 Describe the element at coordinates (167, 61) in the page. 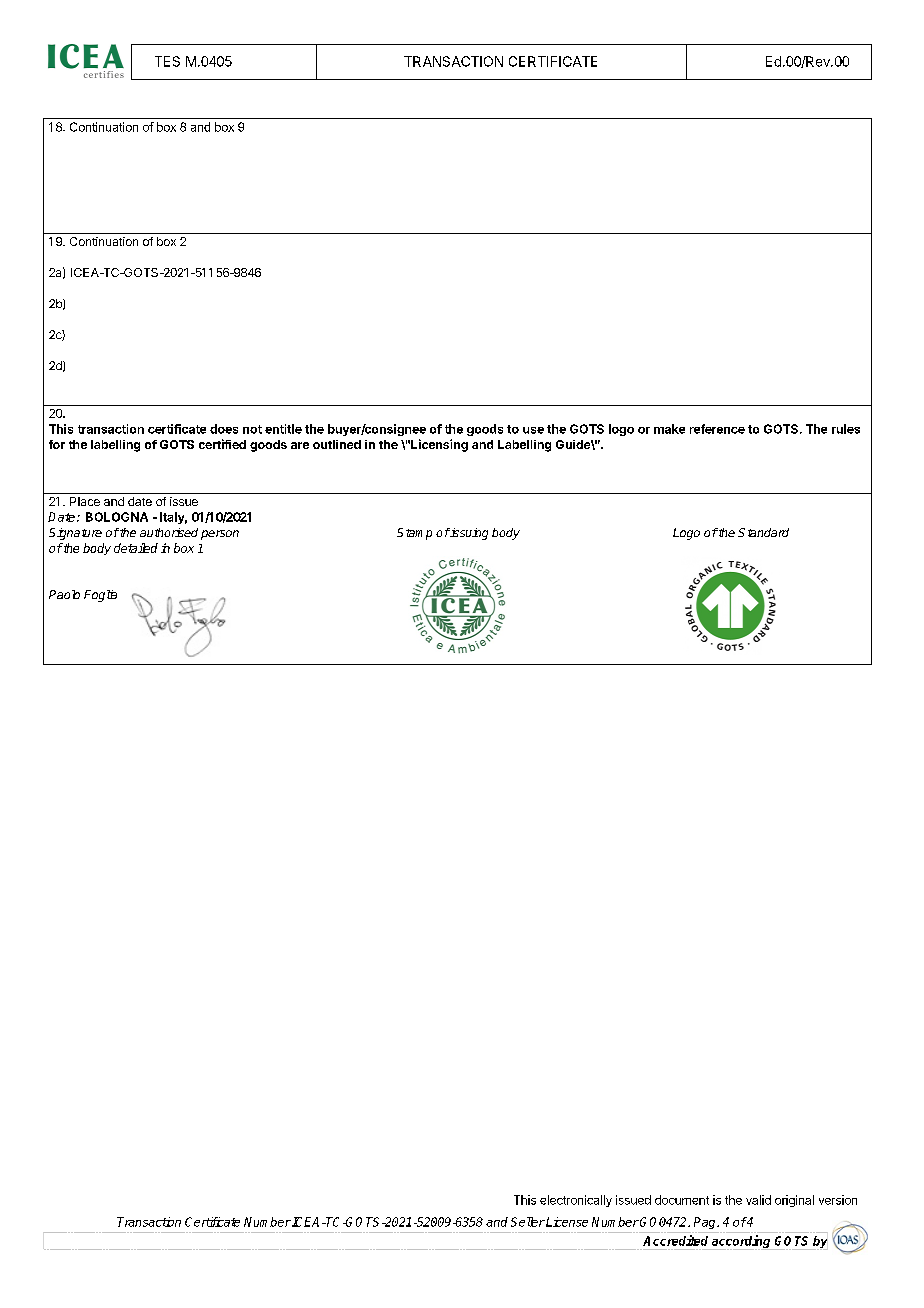

I see `TES` at that location.
